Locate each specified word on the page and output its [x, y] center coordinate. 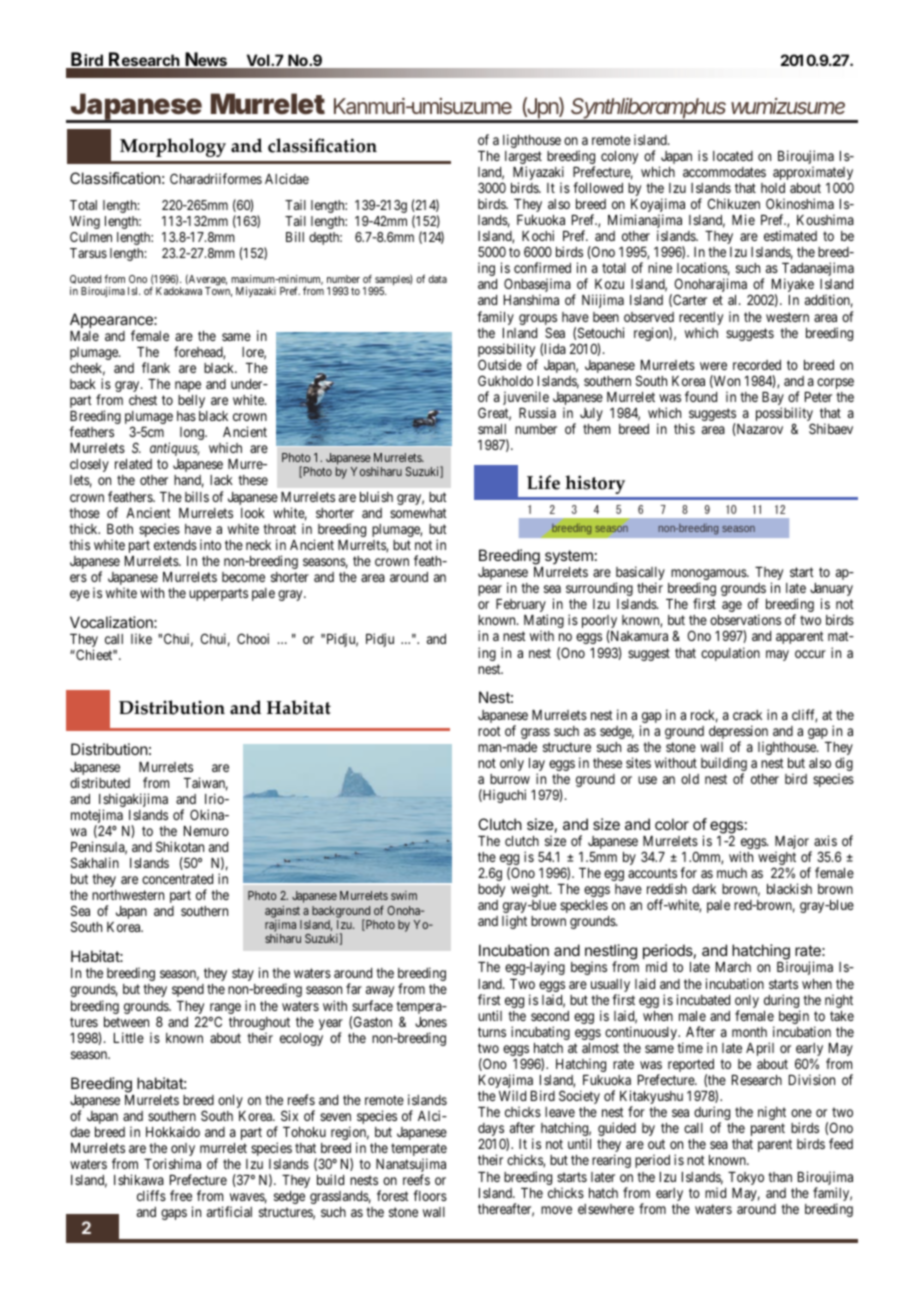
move [556, 1210]
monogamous [709, 576]
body [491, 890]
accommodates [724, 172]
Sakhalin [95, 862]
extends [175, 545]
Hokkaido [173, 1131]
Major [793, 843]
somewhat [418, 513]
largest [523, 159]
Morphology [173, 147]
